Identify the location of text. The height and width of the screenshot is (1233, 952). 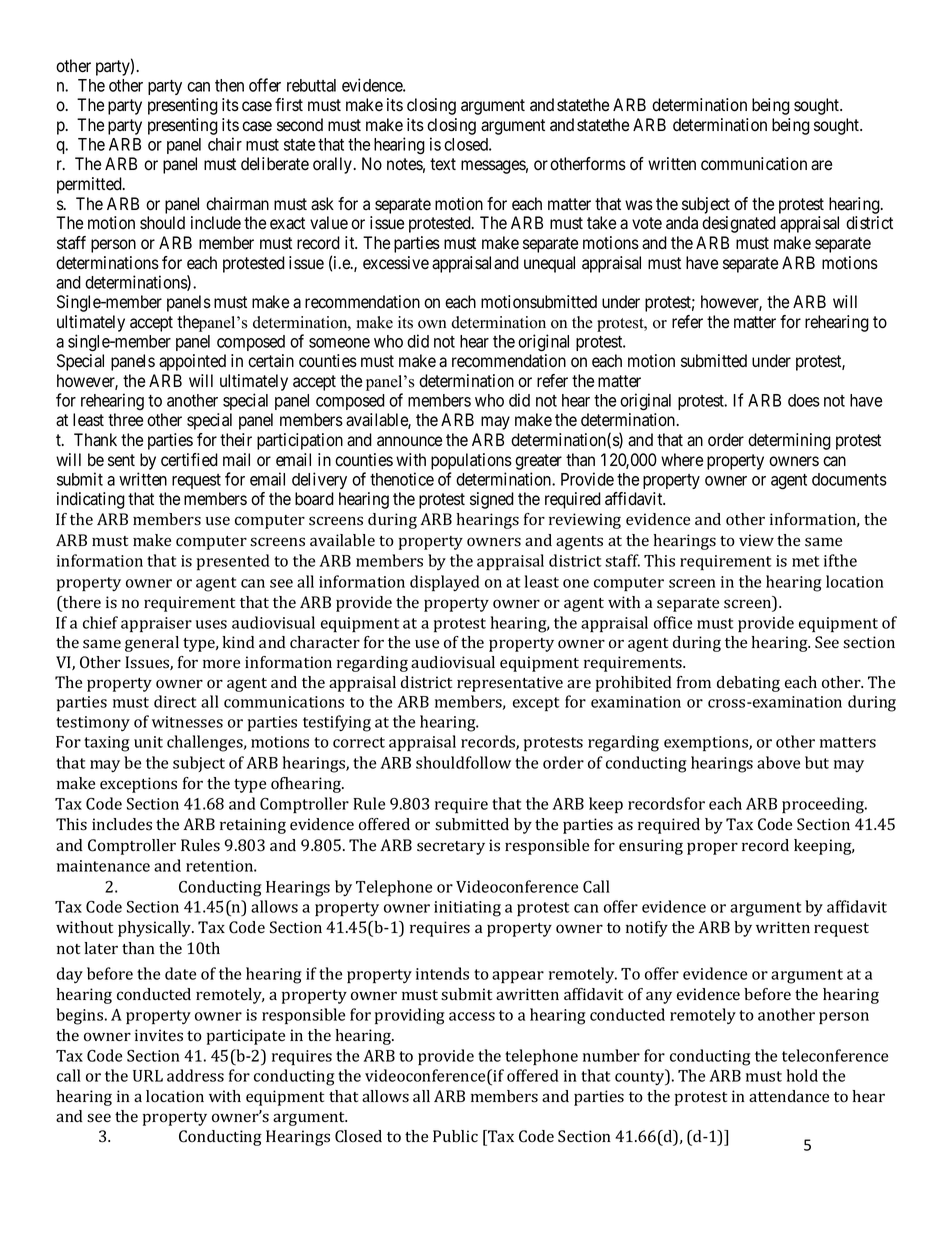
(443, 164).
